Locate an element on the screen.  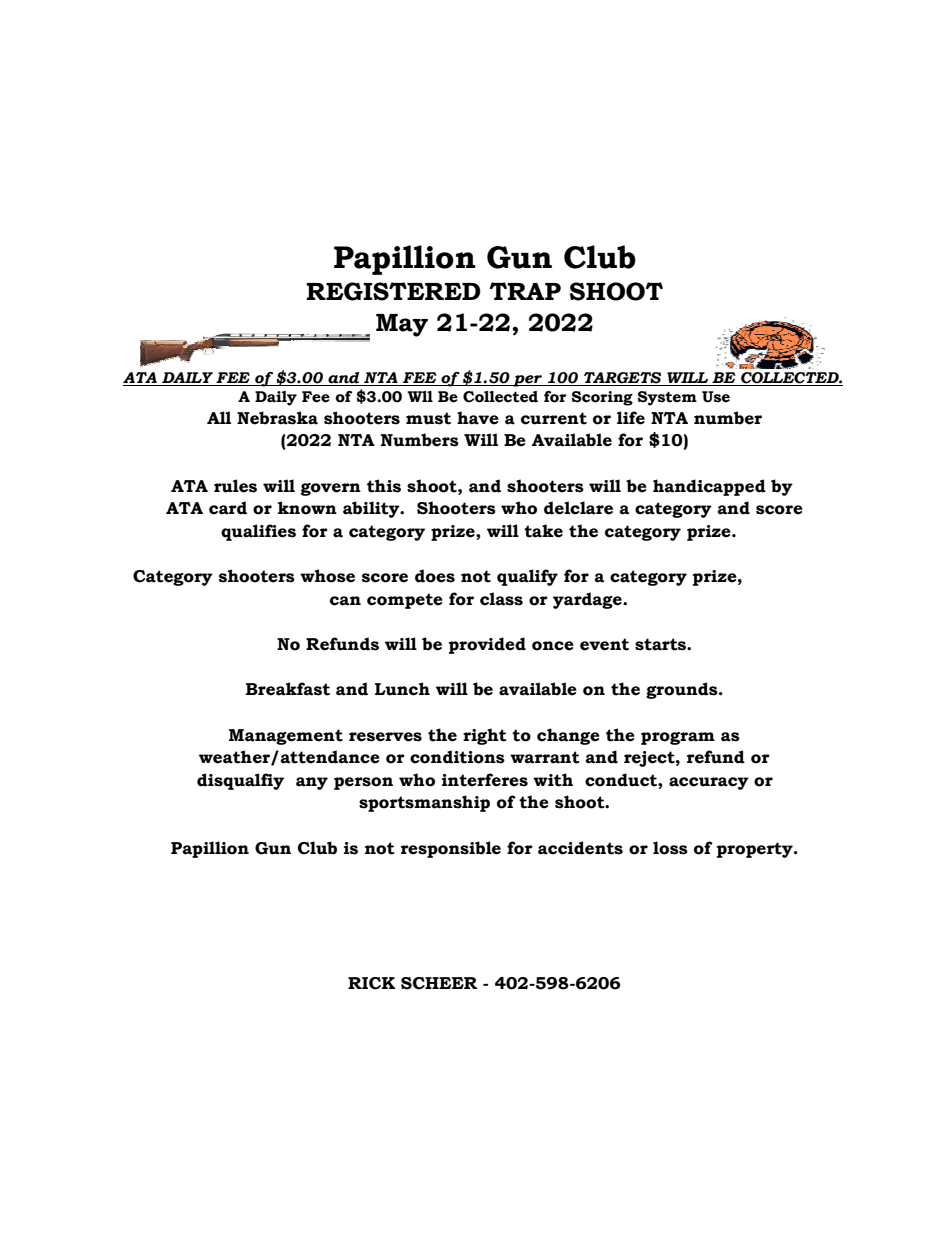
handicapped is located at coordinates (709, 487).
